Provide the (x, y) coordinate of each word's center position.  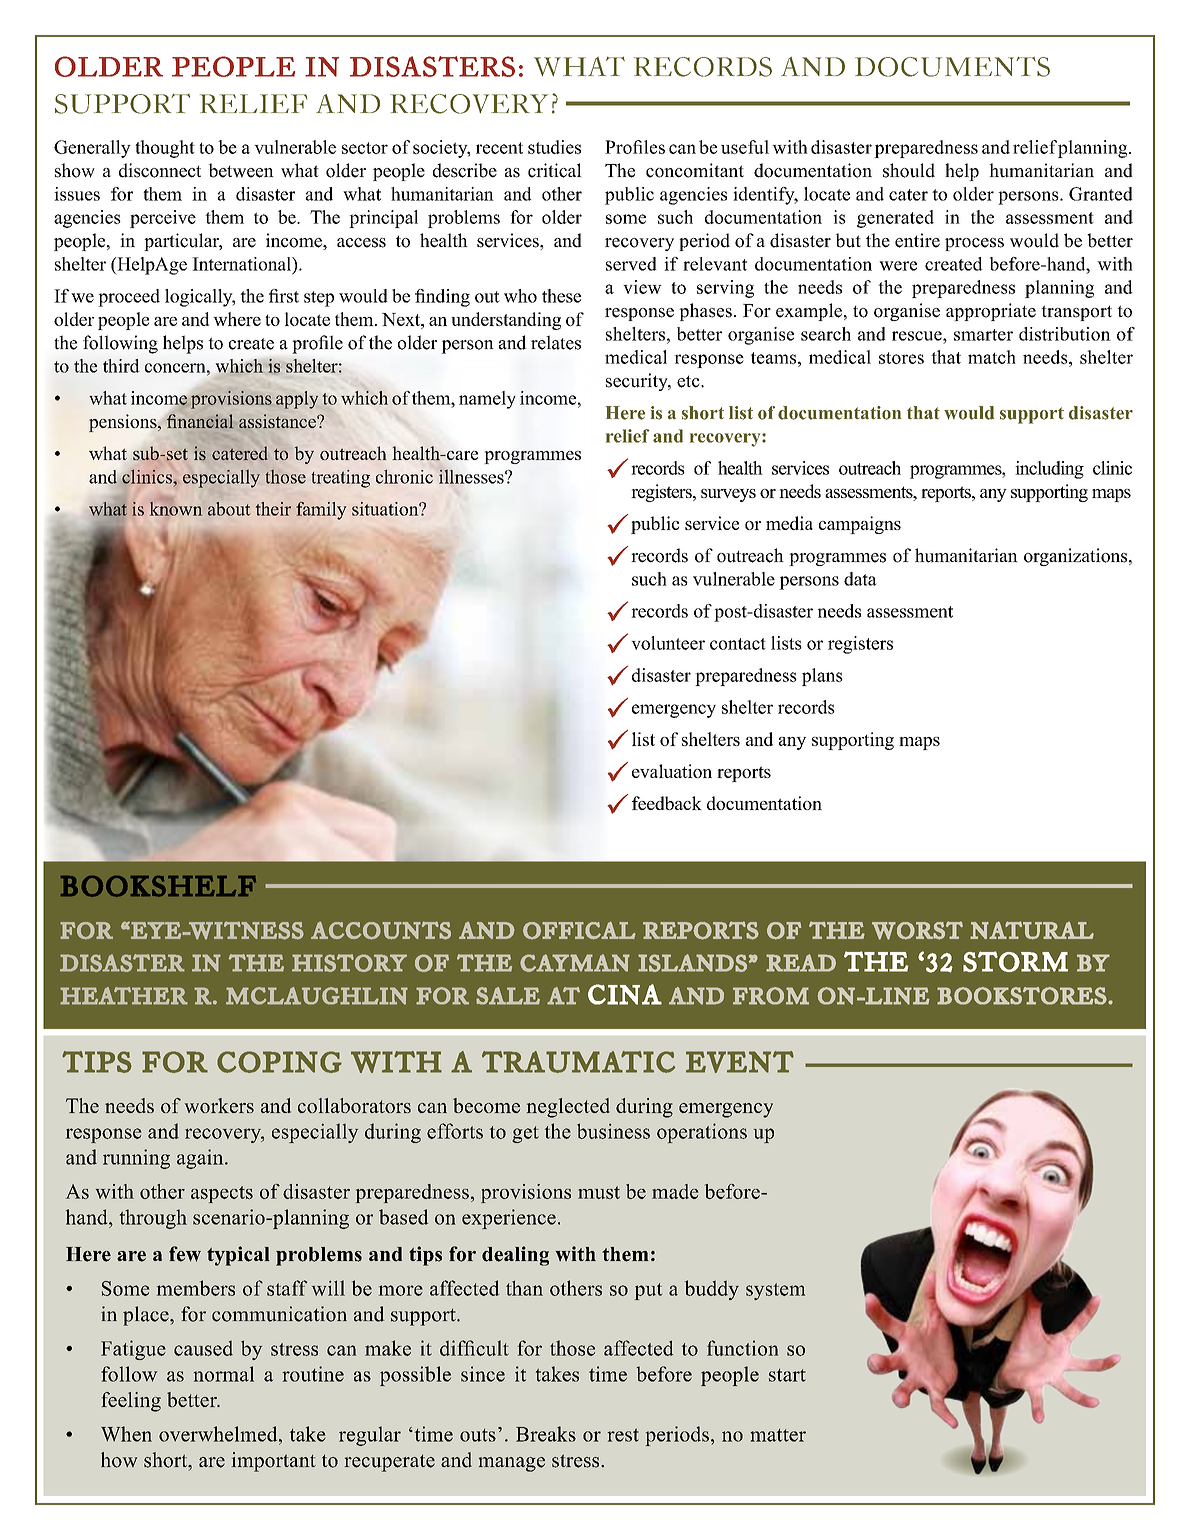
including (1049, 470)
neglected (568, 1108)
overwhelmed (219, 1434)
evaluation (672, 771)
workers (219, 1105)
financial (200, 421)
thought (165, 149)
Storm (1015, 961)
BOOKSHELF (158, 886)
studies (554, 147)
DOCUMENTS (952, 67)
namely (487, 400)
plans (822, 677)
